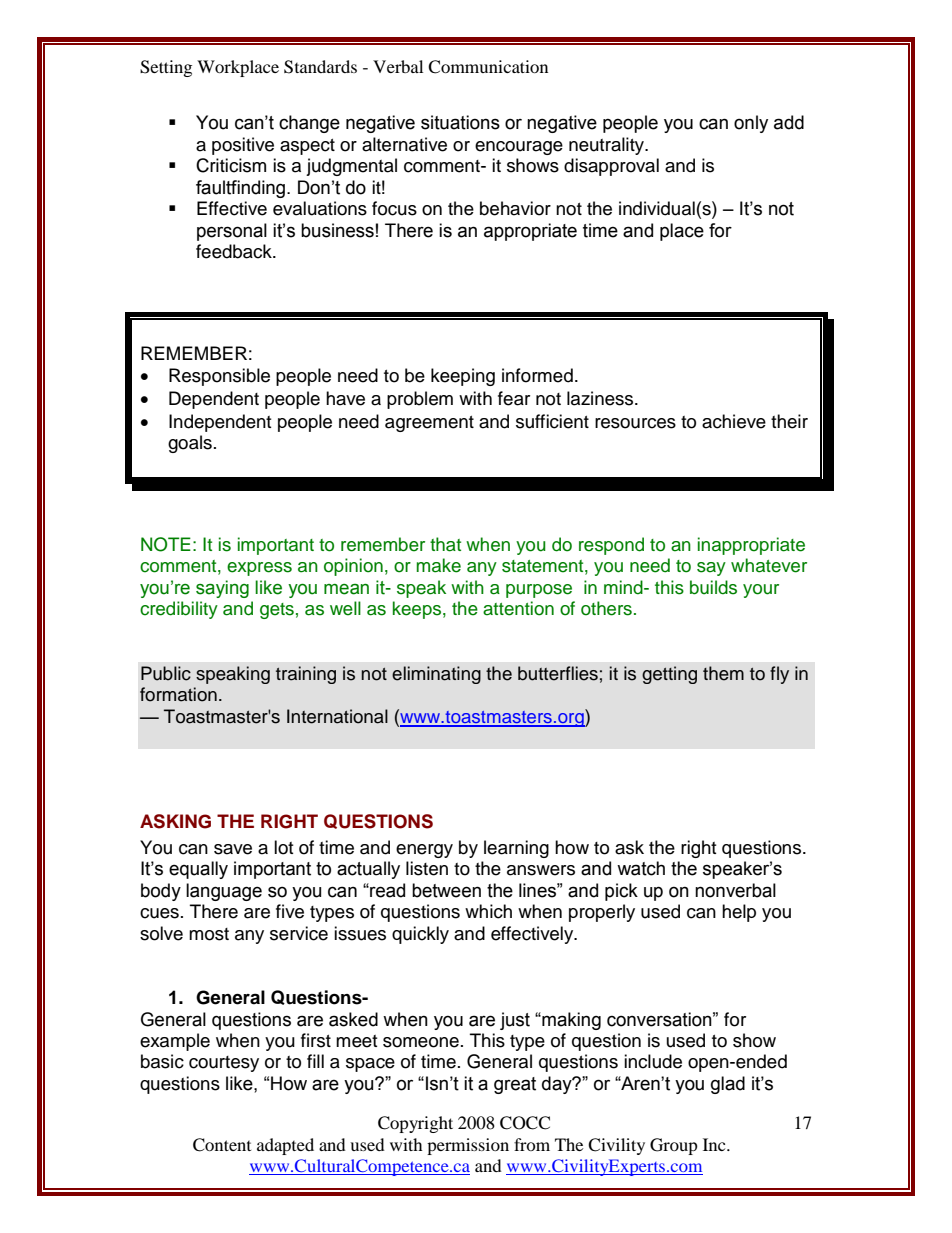 This page has height=1233, width=952. I want to click on attention, so click(518, 608).
